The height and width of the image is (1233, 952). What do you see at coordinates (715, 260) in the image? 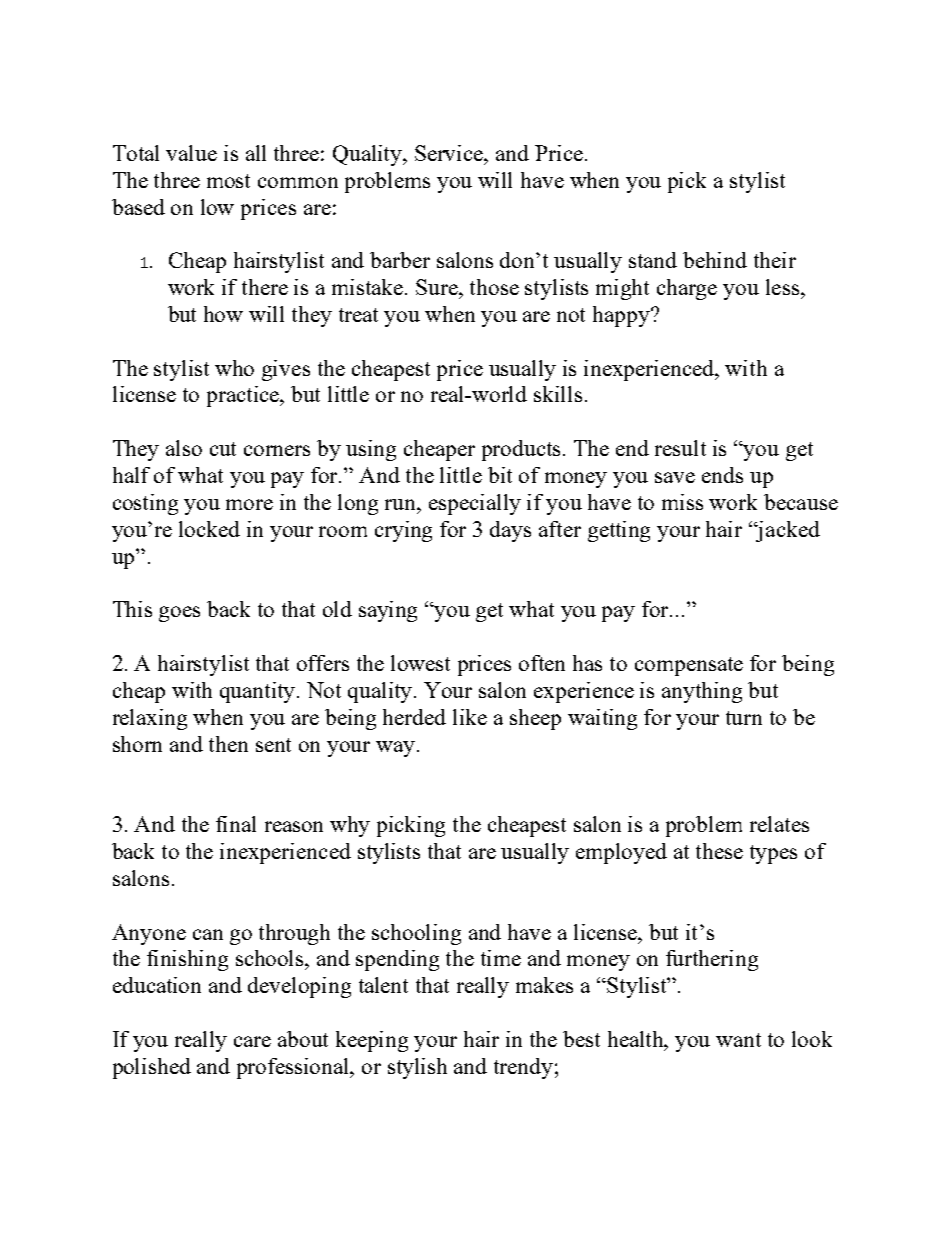
I see `behind` at bounding box center [715, 260].
